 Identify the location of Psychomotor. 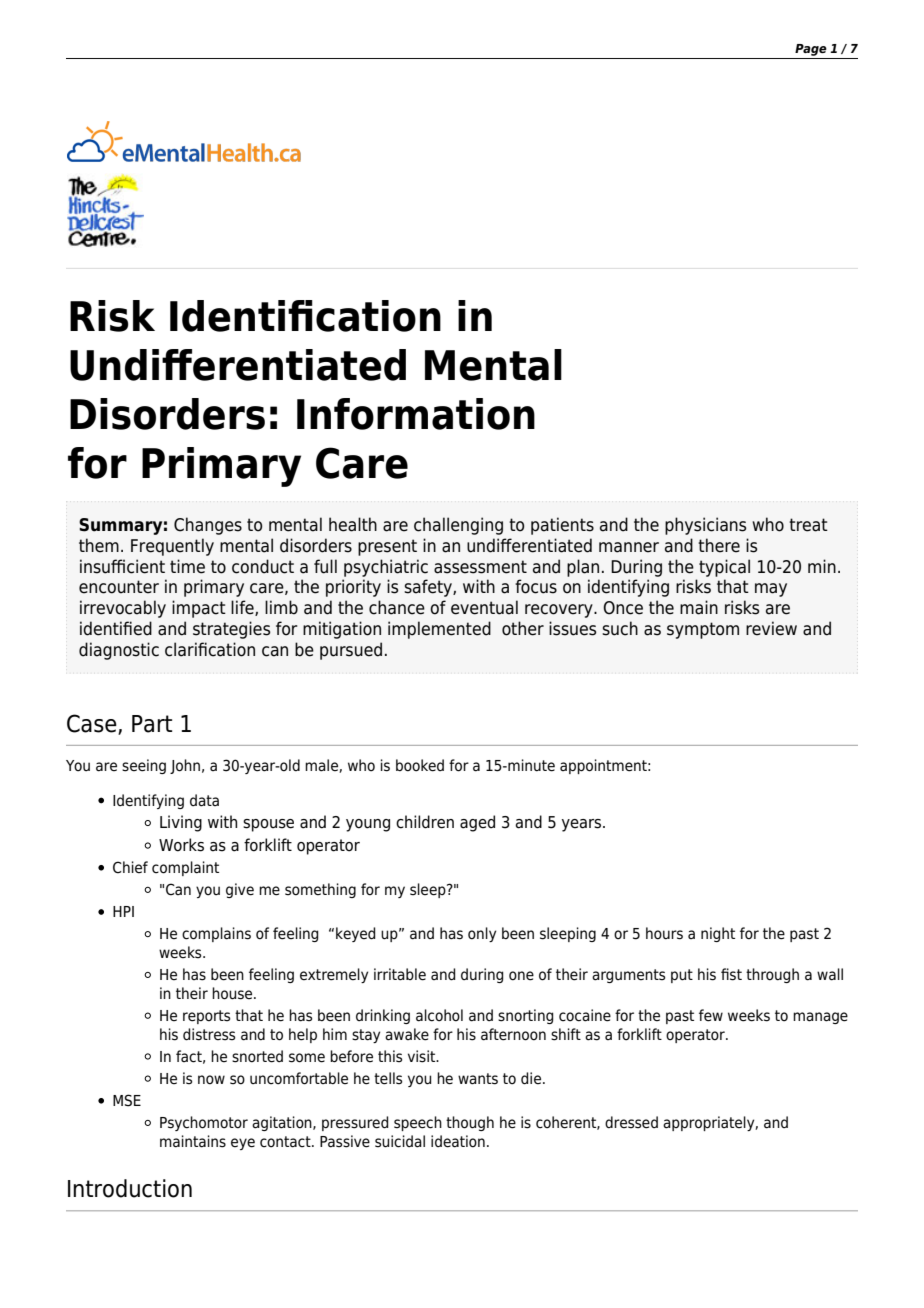
(204, 1123).
